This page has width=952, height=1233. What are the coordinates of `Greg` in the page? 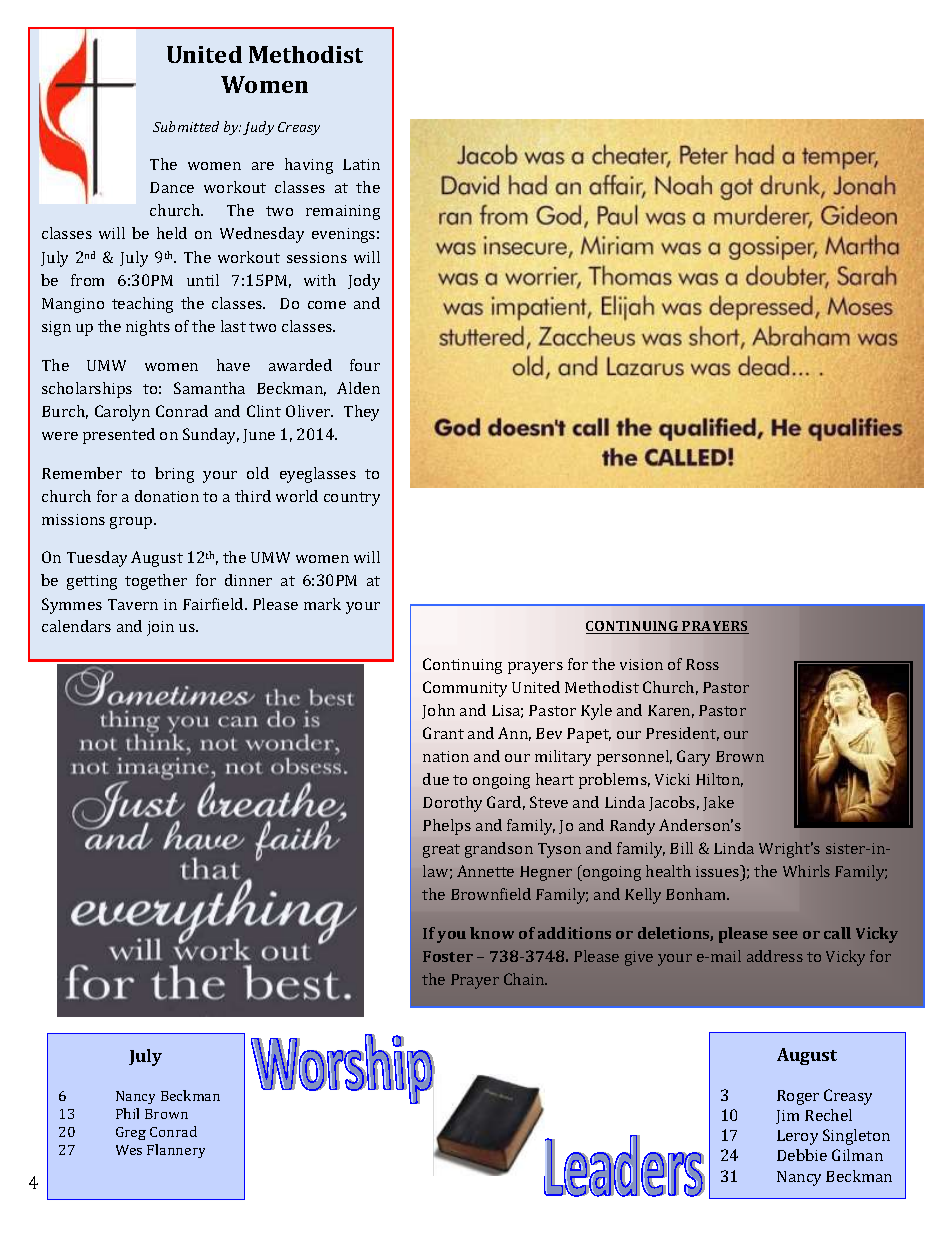 It's located at (131, 1133).
